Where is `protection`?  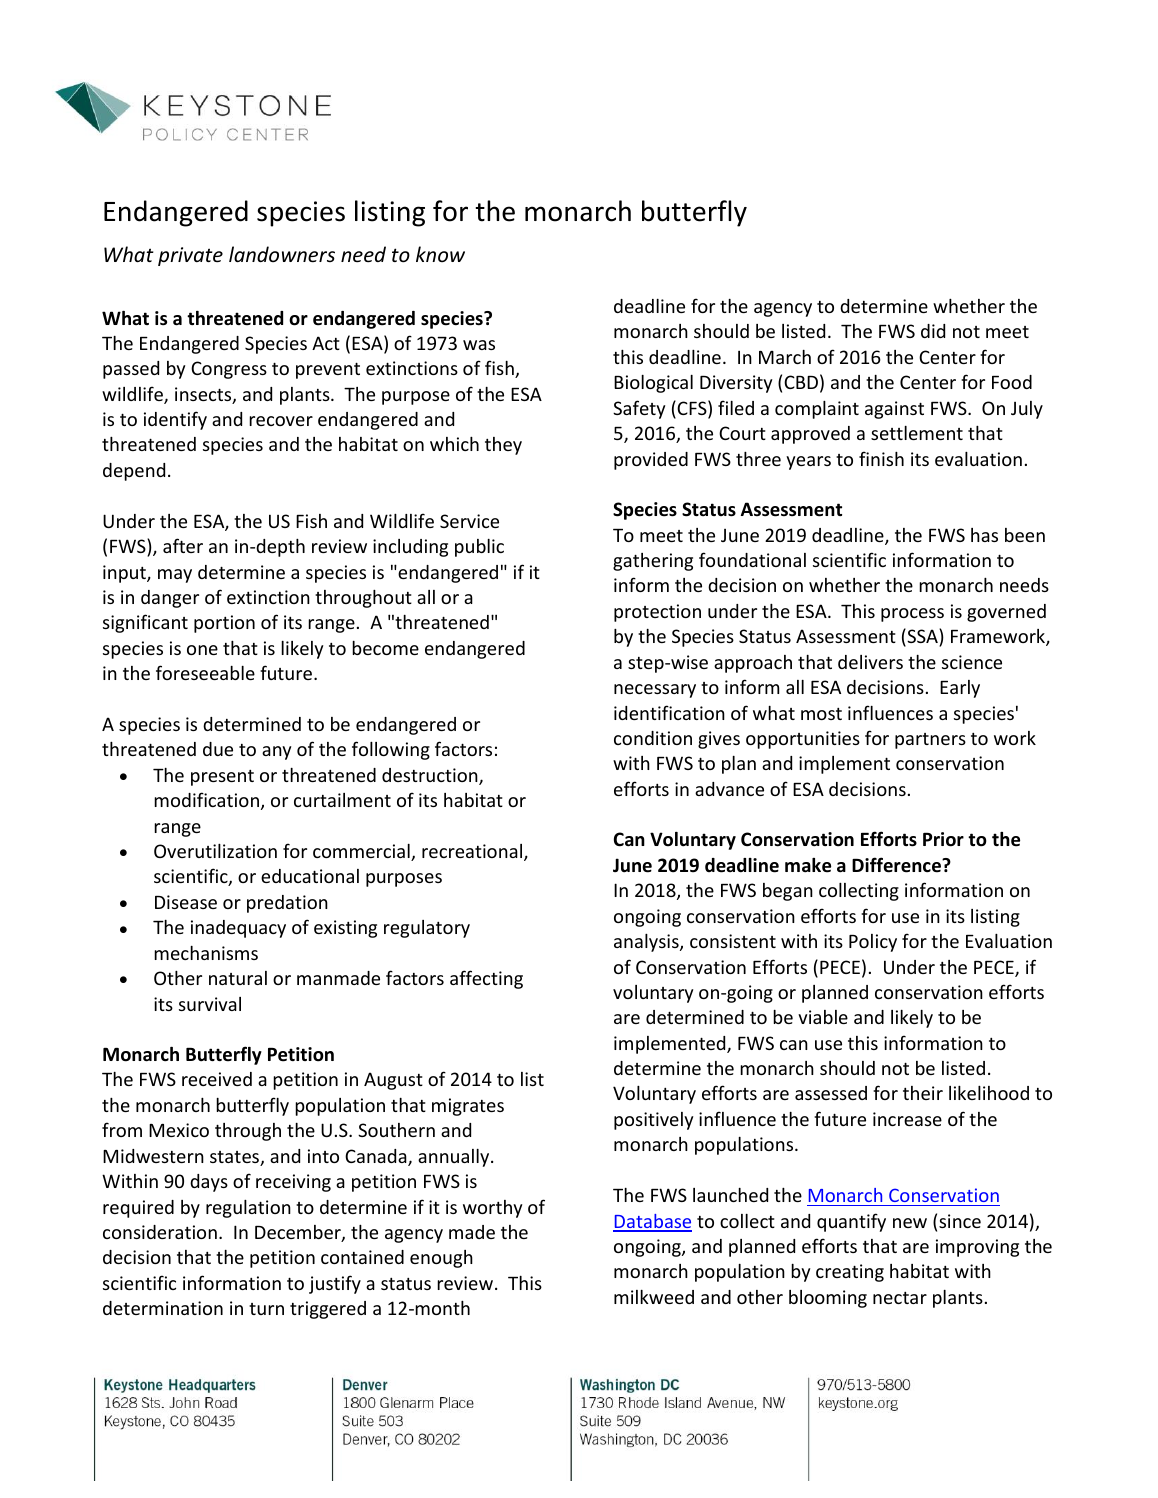
protection is located at coordinates (657, 613).
